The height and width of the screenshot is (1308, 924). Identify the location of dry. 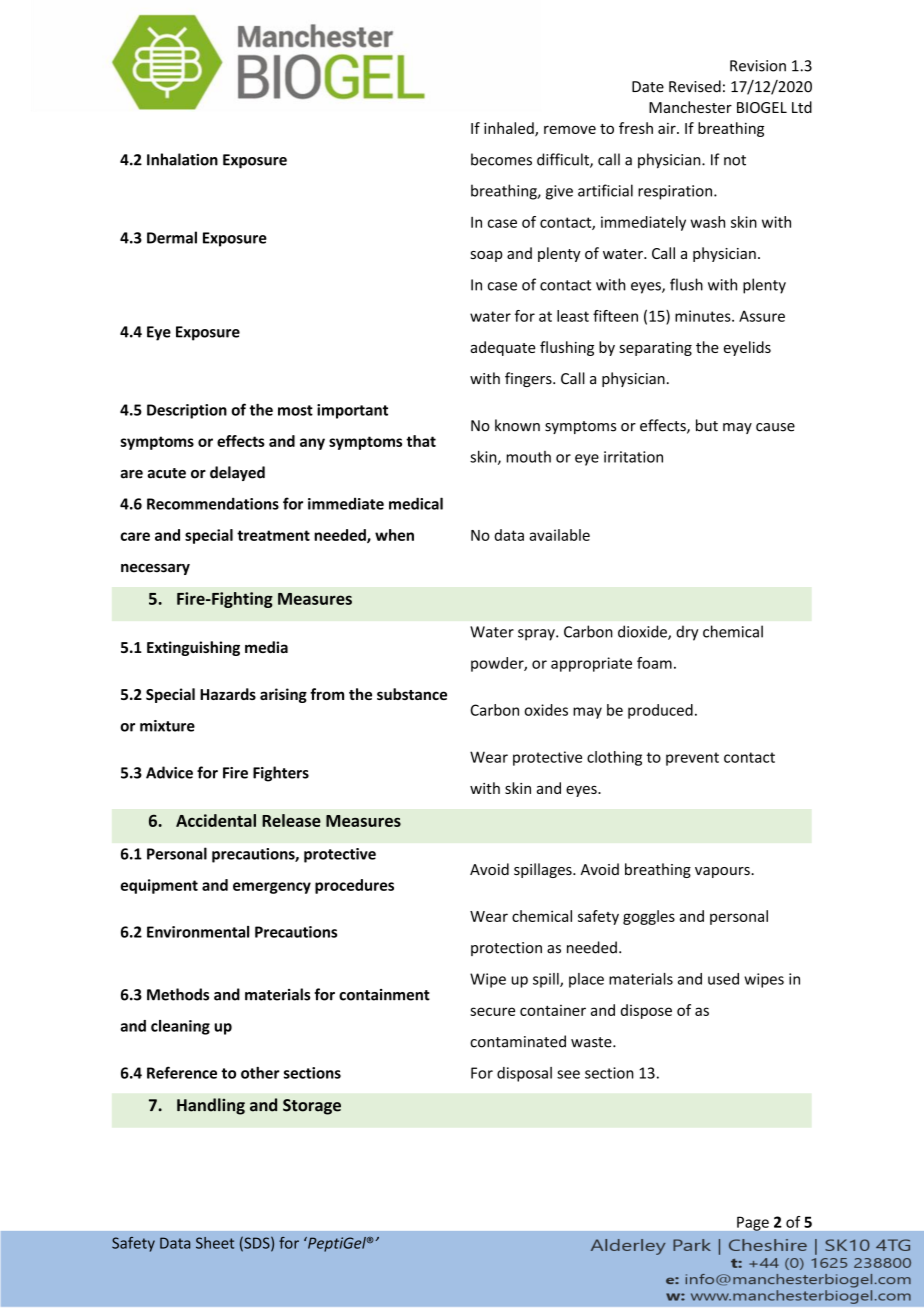
(687, 633).
